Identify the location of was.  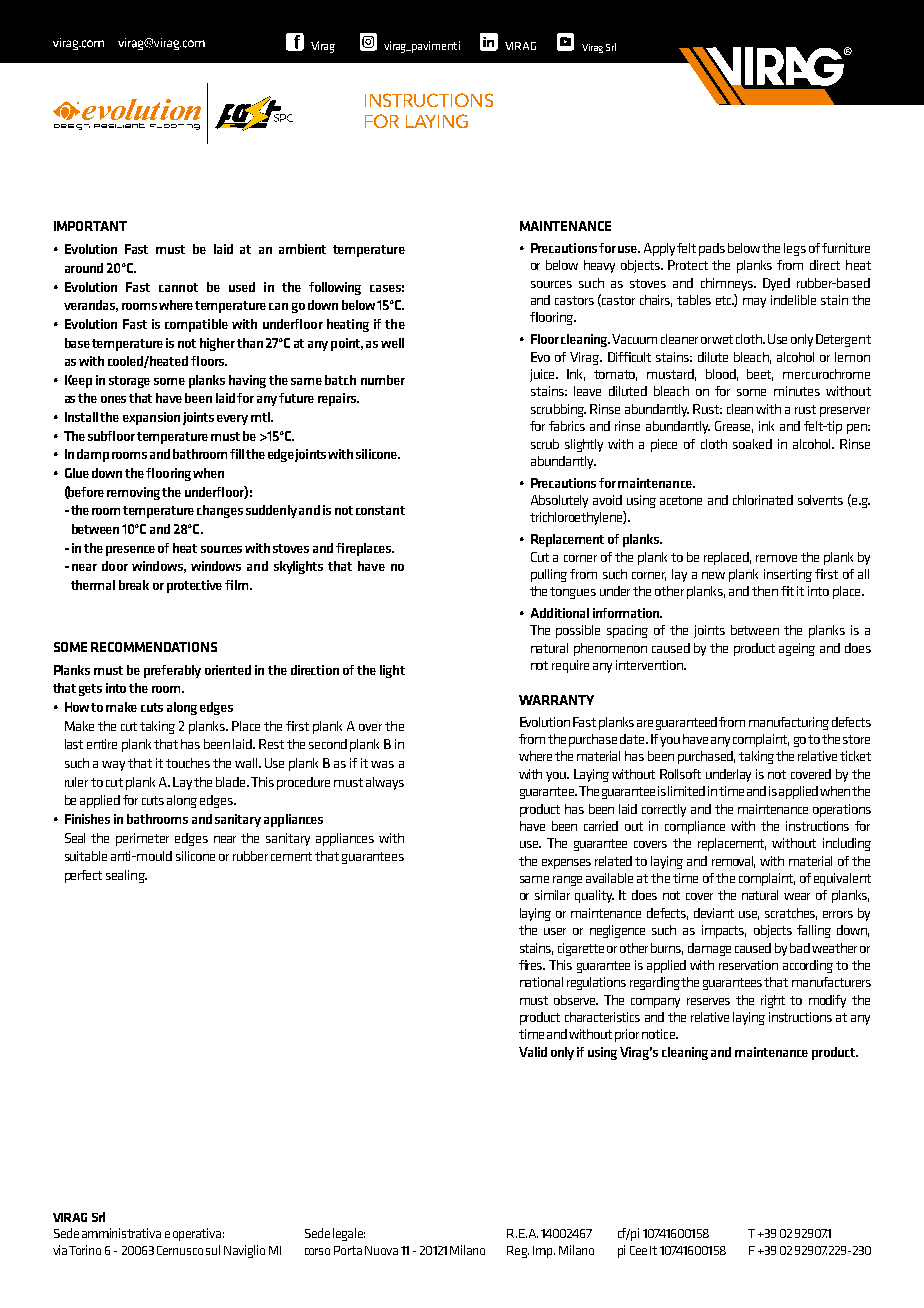
(382, 764).
